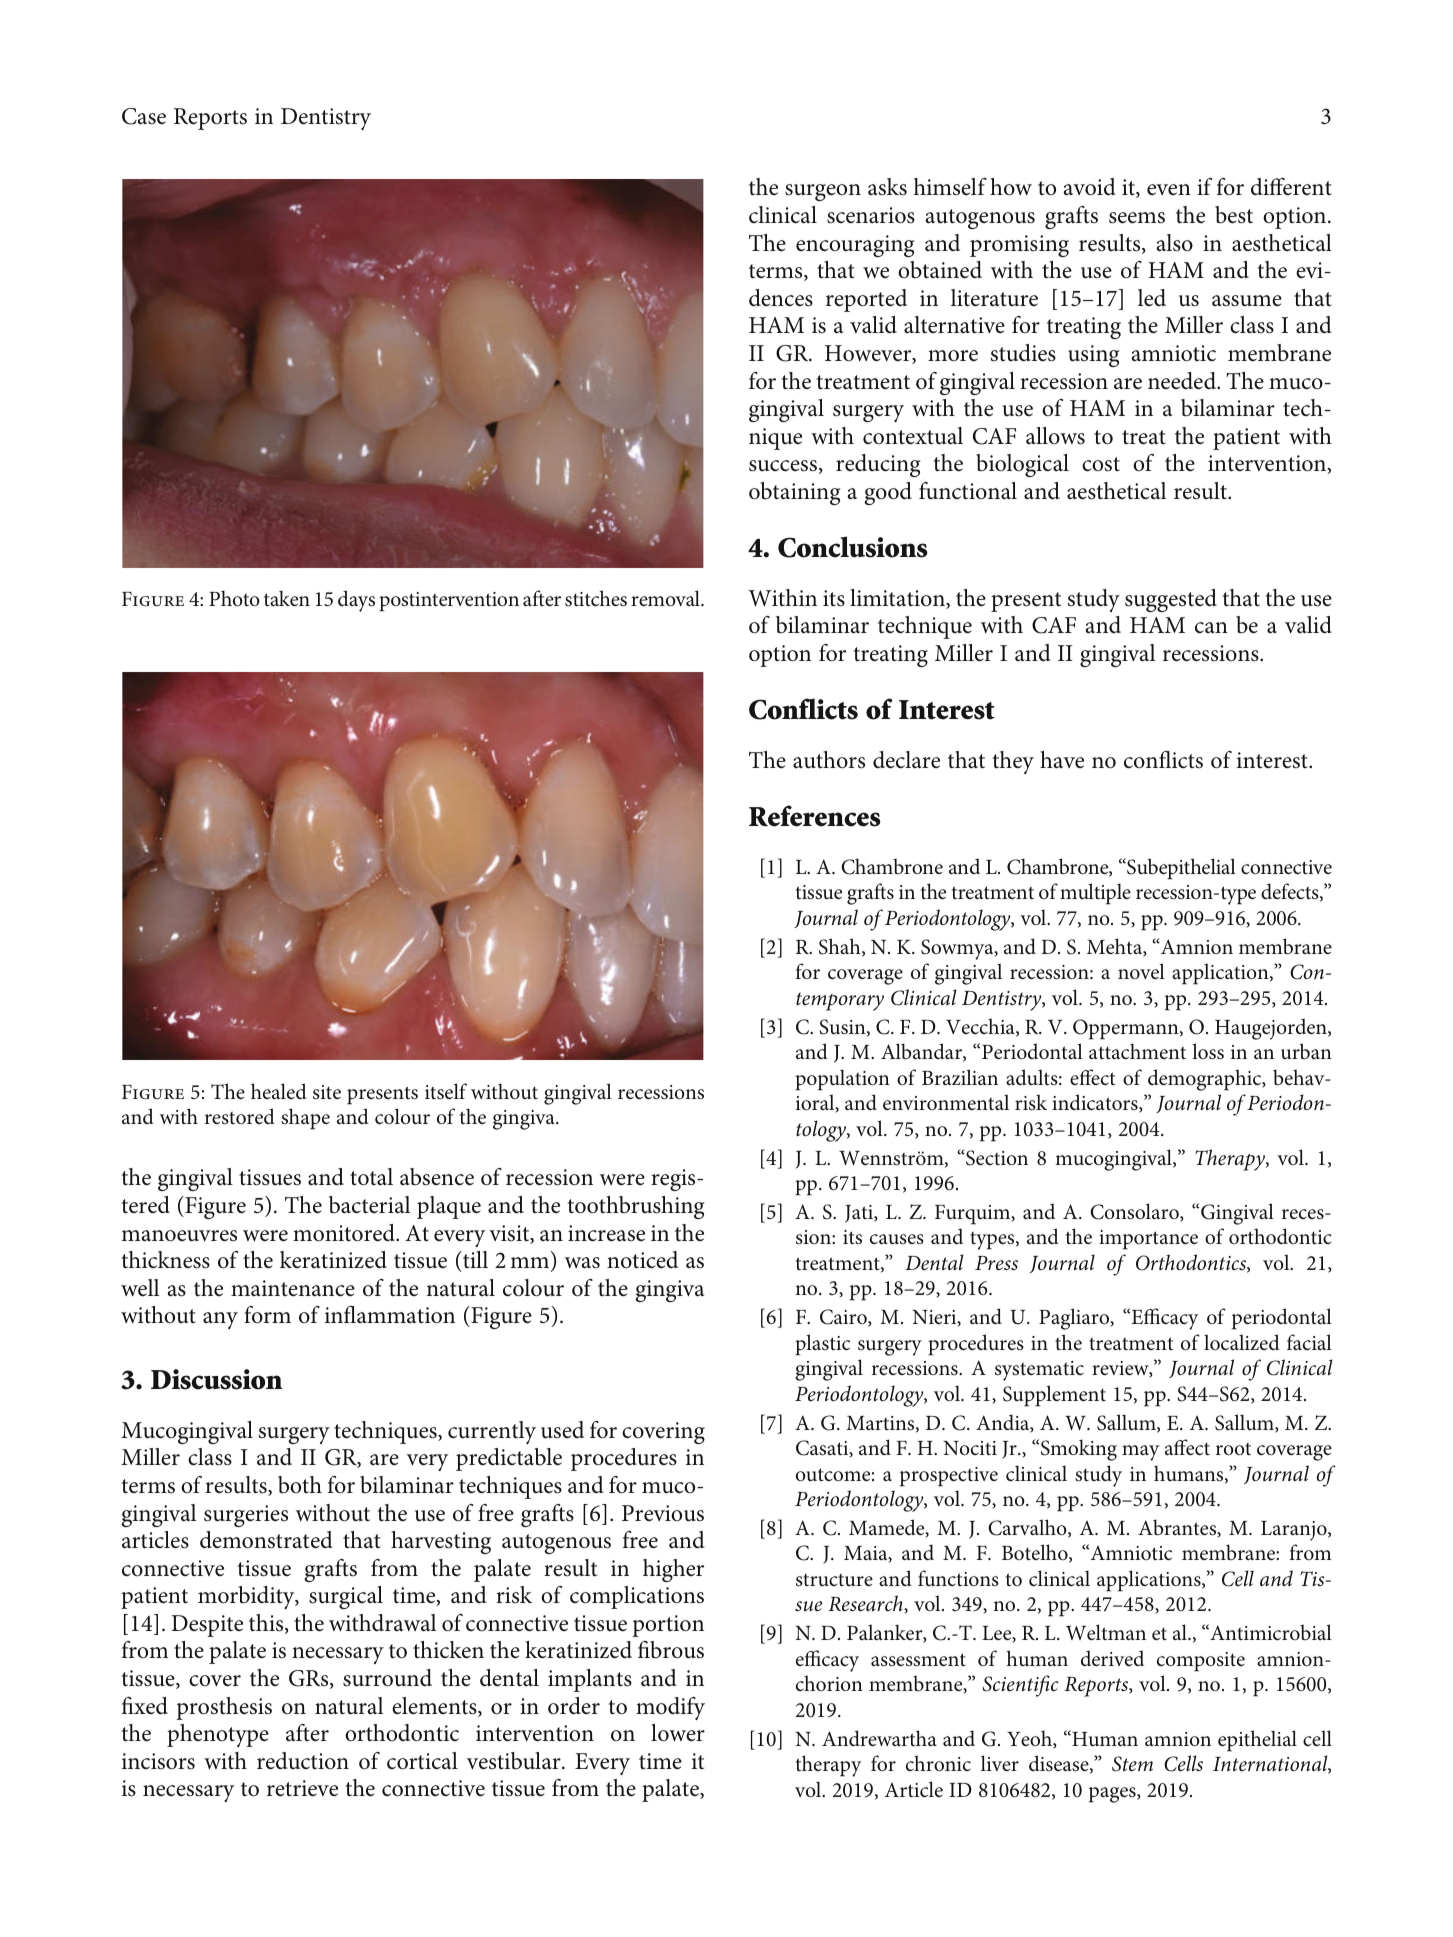 Image resolution: width=1453 pixels, height=1937 pixels. What do you see at coordinates (823, 192) in the screenshot?
I see `surgeon` at bounding box center [823, 192].
